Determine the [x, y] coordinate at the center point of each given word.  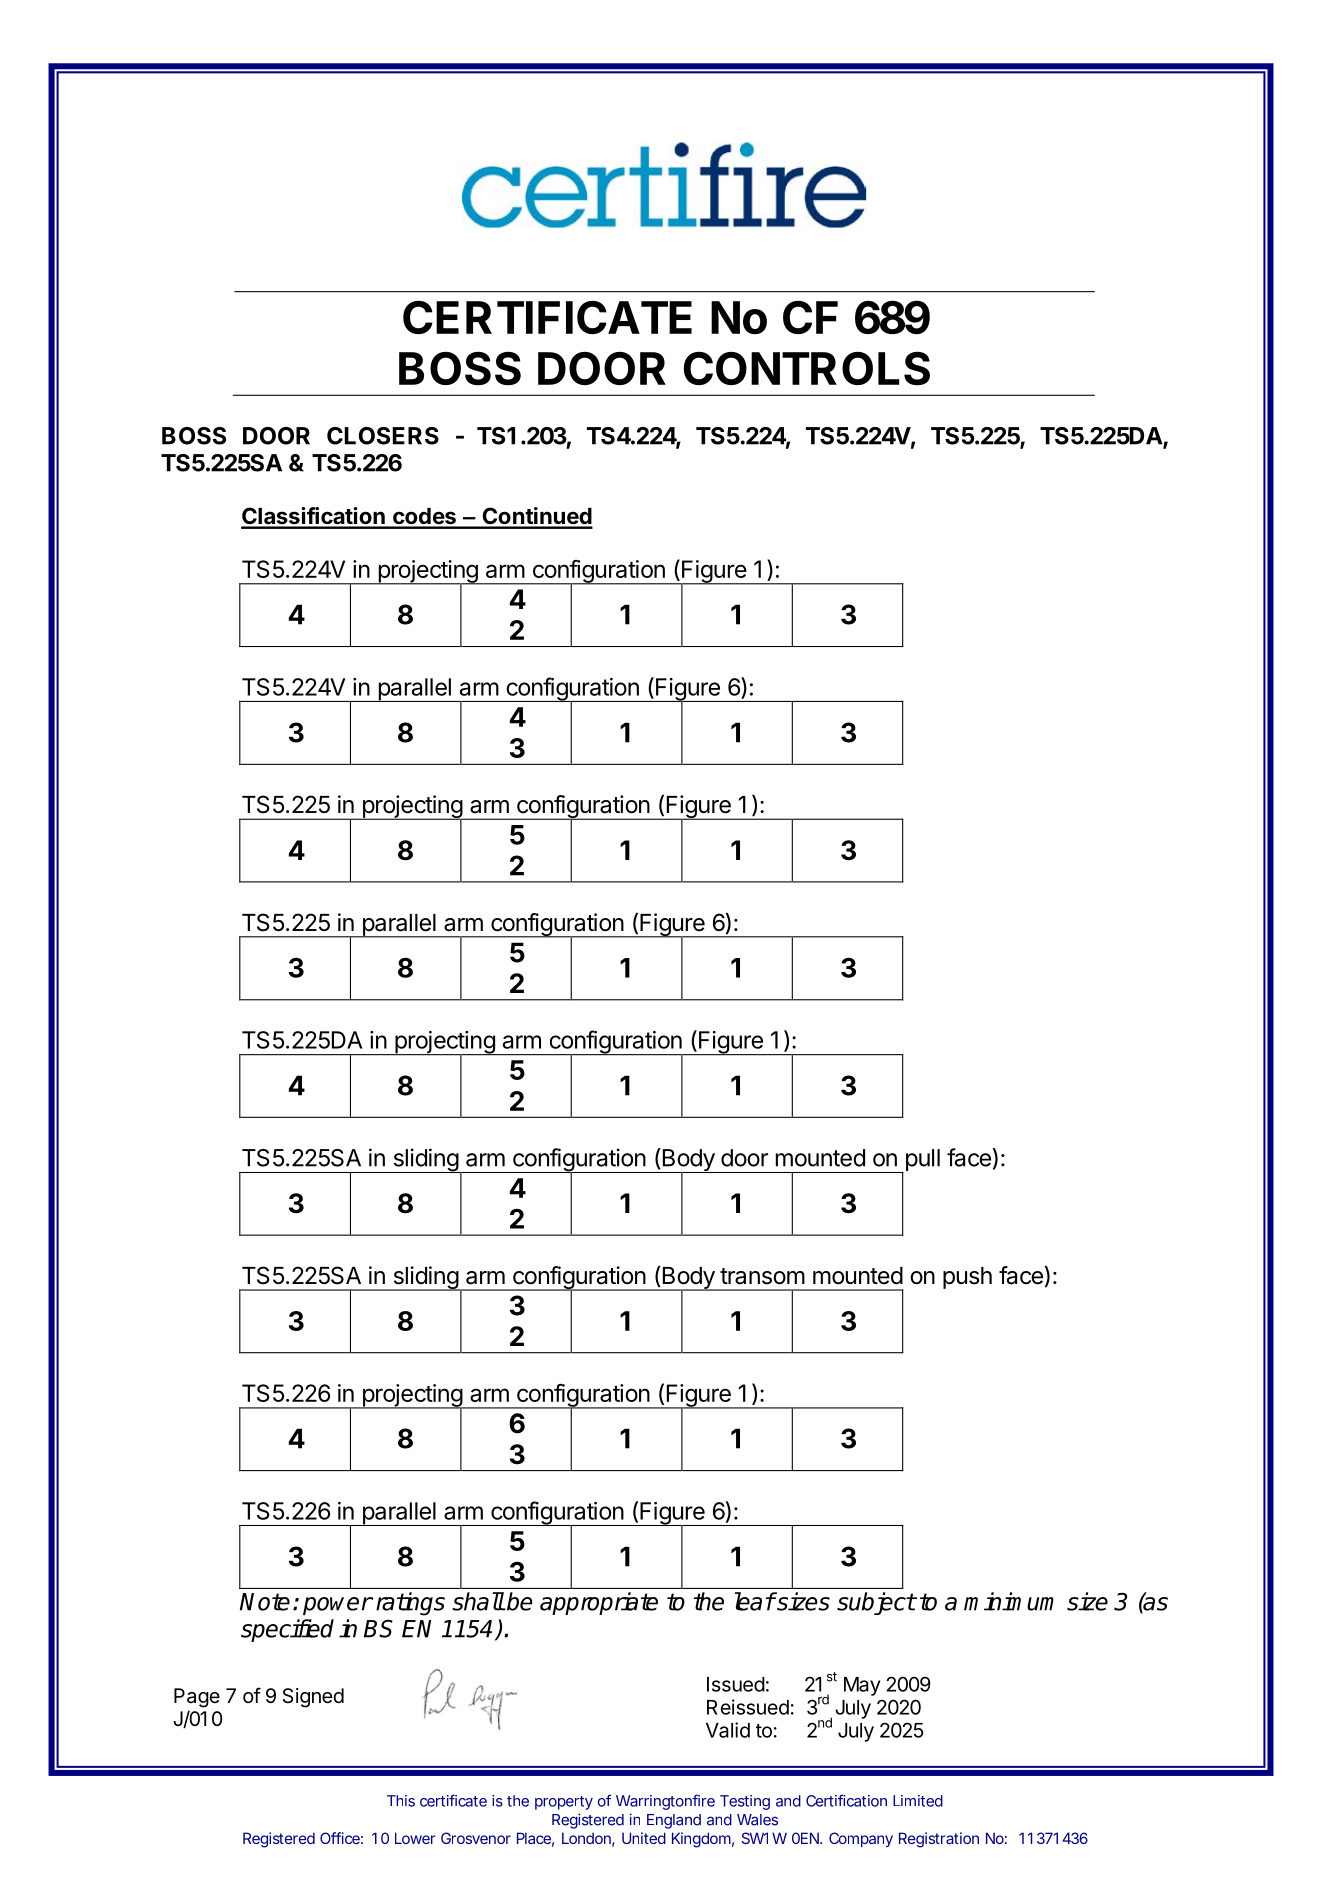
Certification [846, 1800]
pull [921, 1161]
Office [341, 1838]
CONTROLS [807, 368]
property [564, 1803]
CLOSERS [383, 436]
